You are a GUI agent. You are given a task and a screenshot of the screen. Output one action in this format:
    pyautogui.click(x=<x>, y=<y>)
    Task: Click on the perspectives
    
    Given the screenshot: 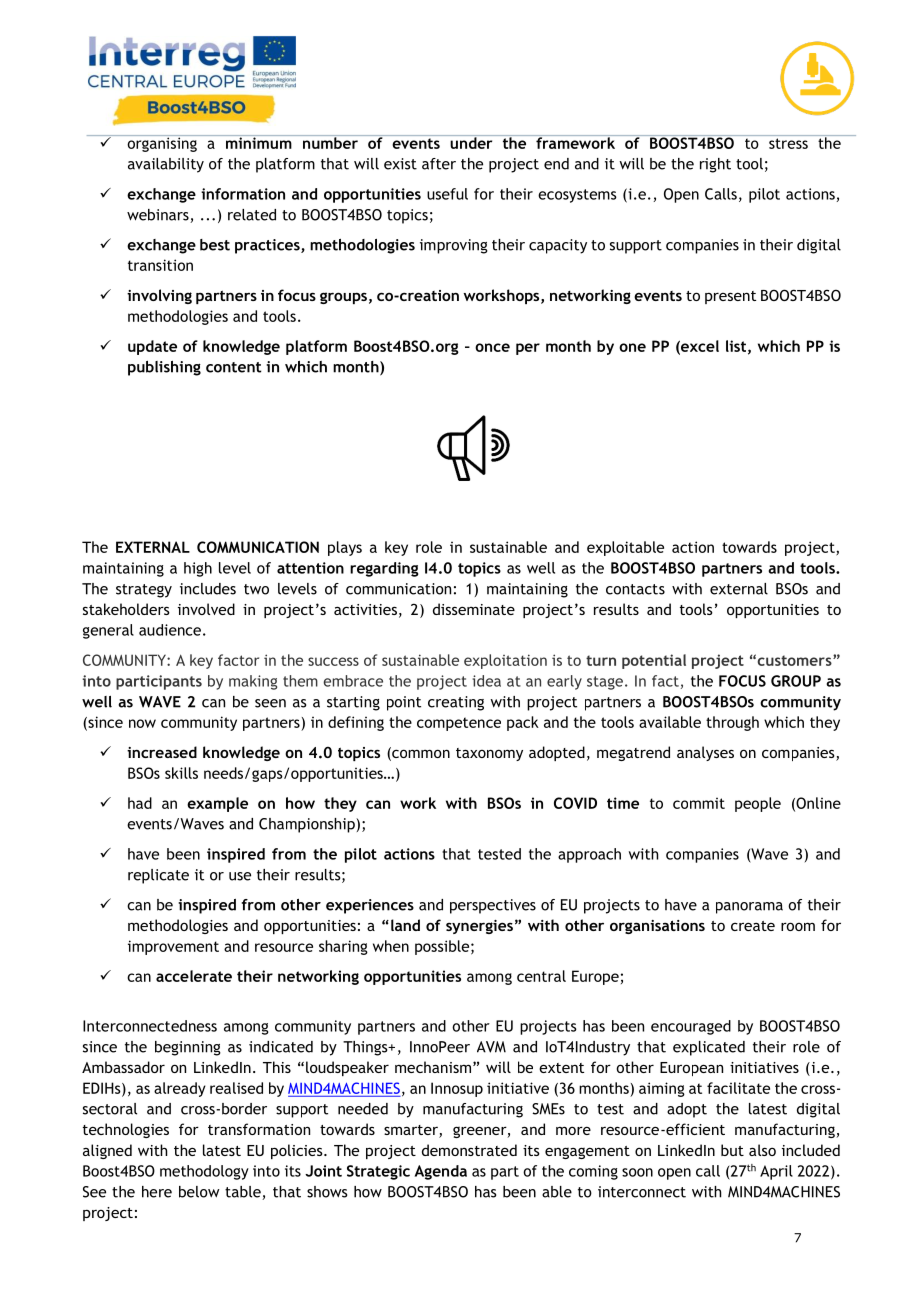 What is the action you would take?
    pyautogui.click(x=493, y=906)
